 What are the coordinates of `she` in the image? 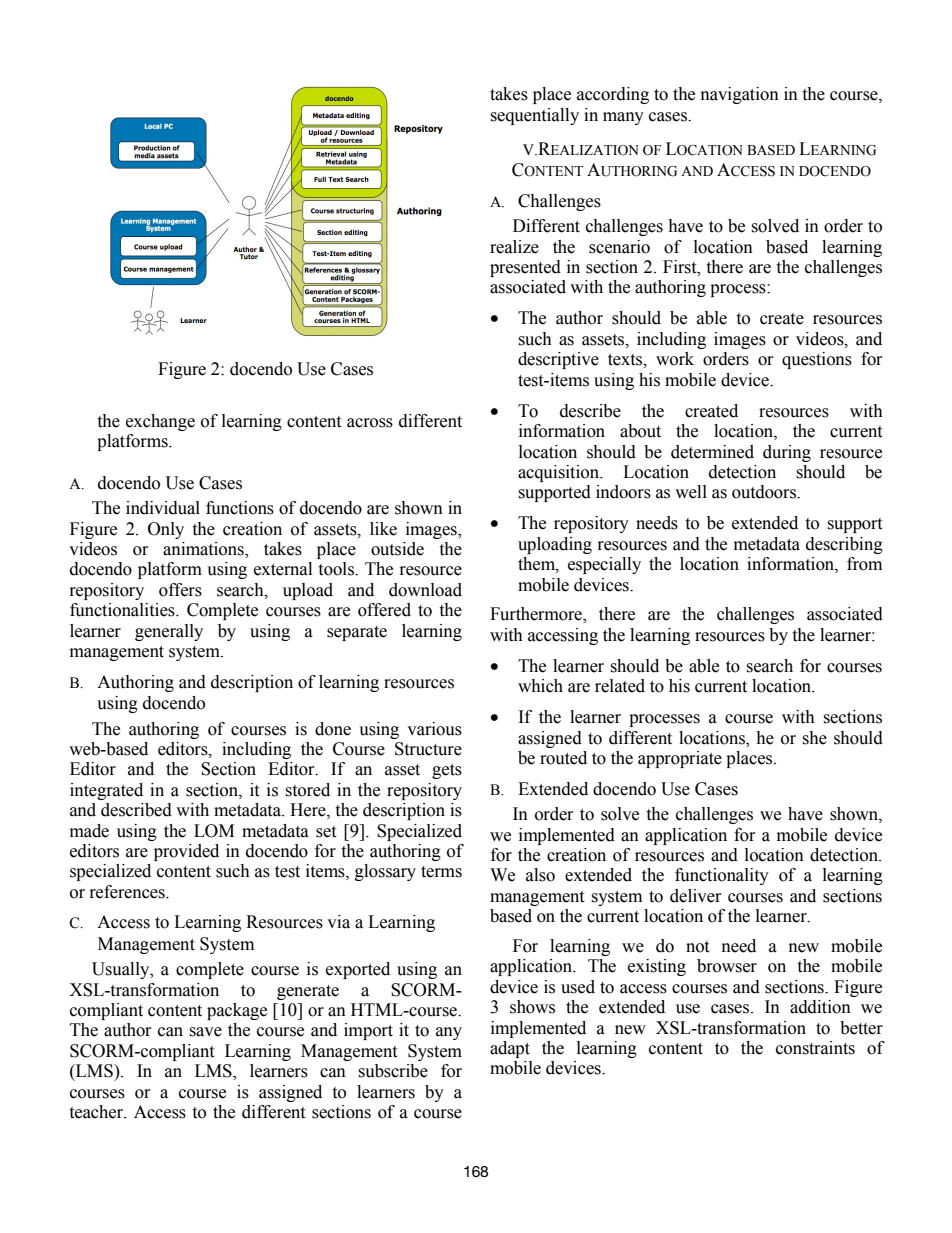 It's located at (814, 738).
